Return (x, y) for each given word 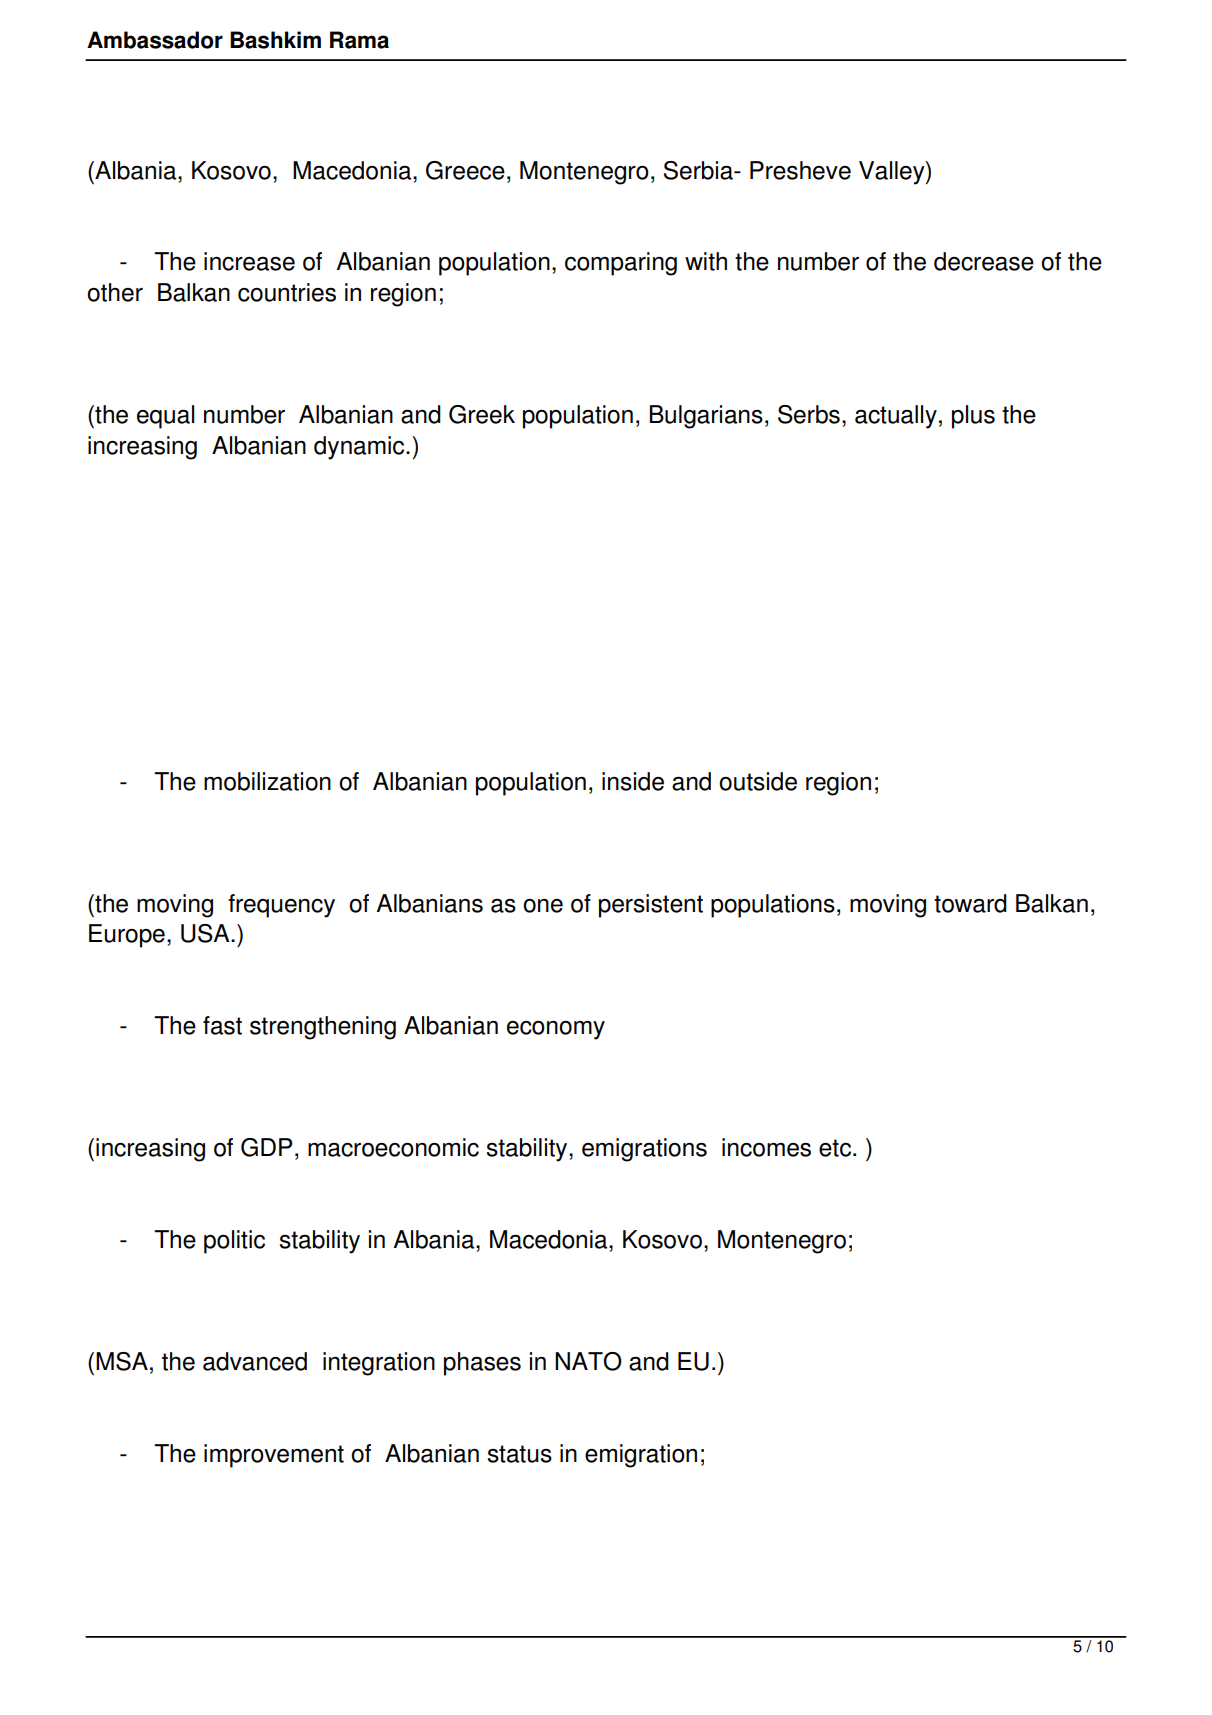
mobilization (267, 781)
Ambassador (155, 40)
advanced (255, 1361)
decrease (984, 261)
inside (633, 781)
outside (758, 781)
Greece (465, 170)
